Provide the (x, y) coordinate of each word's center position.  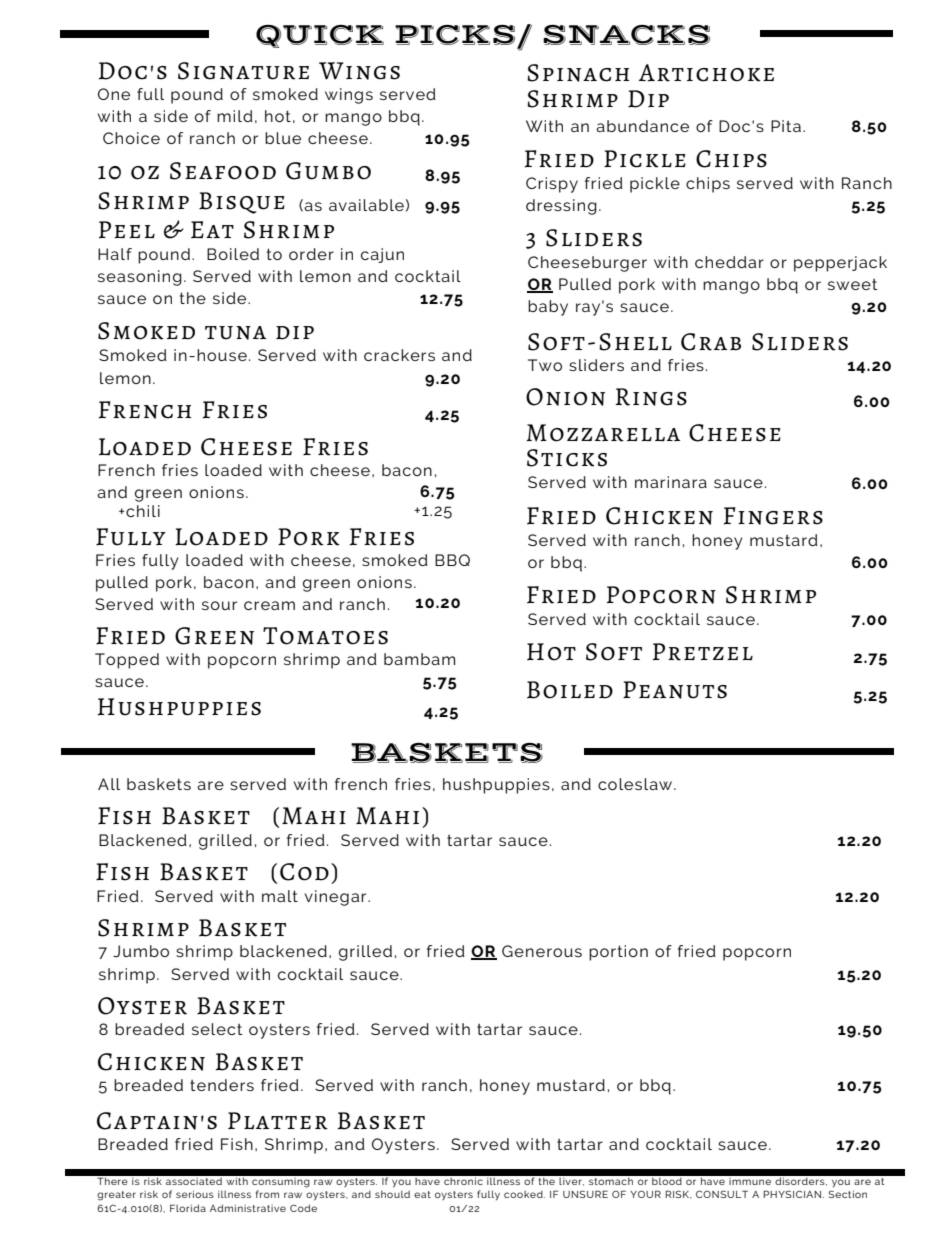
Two (545, 365)
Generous (542, 951)
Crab (711, 342)
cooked (524, 1194)
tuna (235, 333)
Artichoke (706, 73)
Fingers (773, 516)
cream (269, 605)
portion (618, 953)
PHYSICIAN (792, 1194)
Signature (243, 71)
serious (195, 1194)
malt (280, 896)
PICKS (455, 35)
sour (219, 605)
